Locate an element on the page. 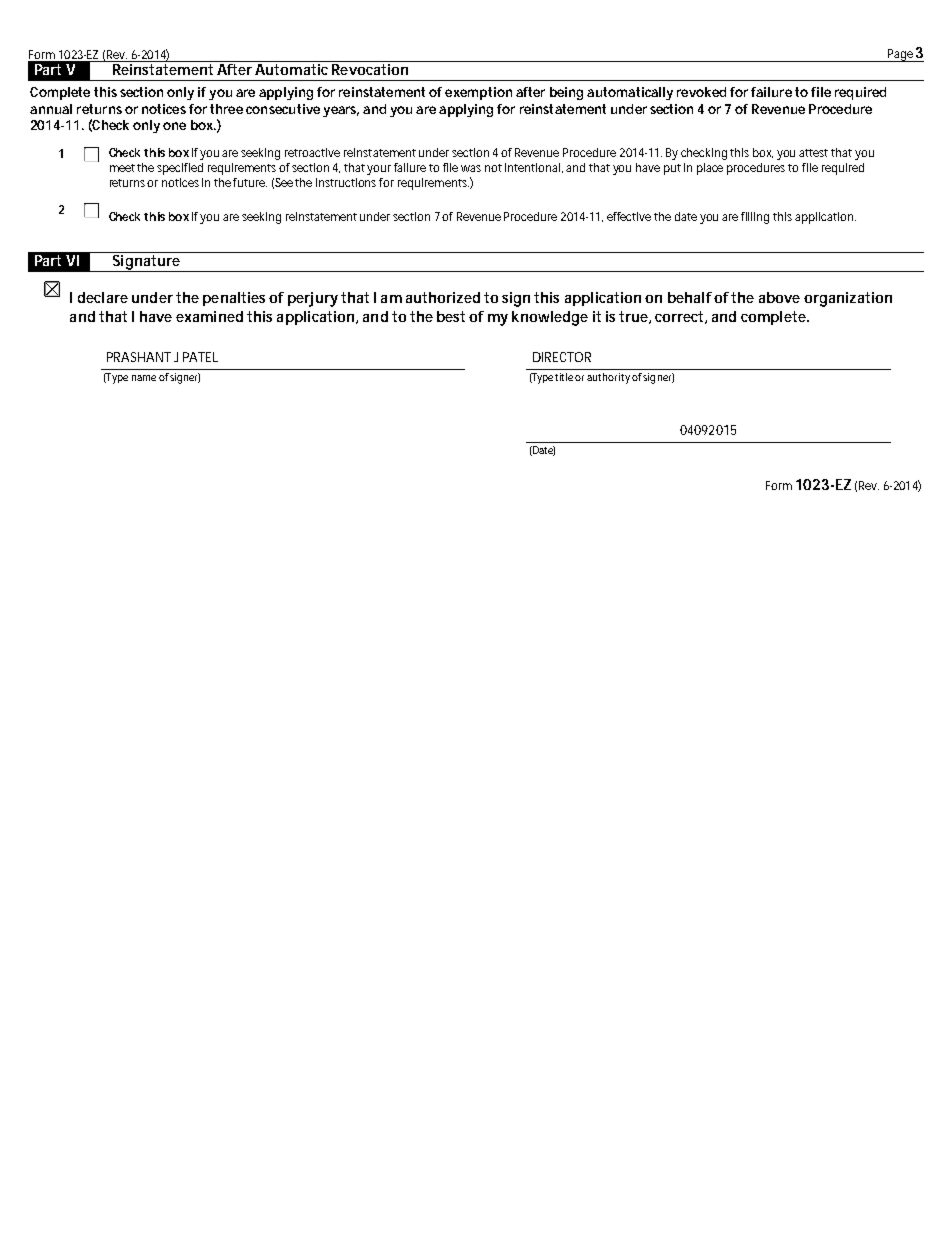 Image resolution: width=952 pixels, height=1244 pixels. declare is located at coordinates (103, 297).
